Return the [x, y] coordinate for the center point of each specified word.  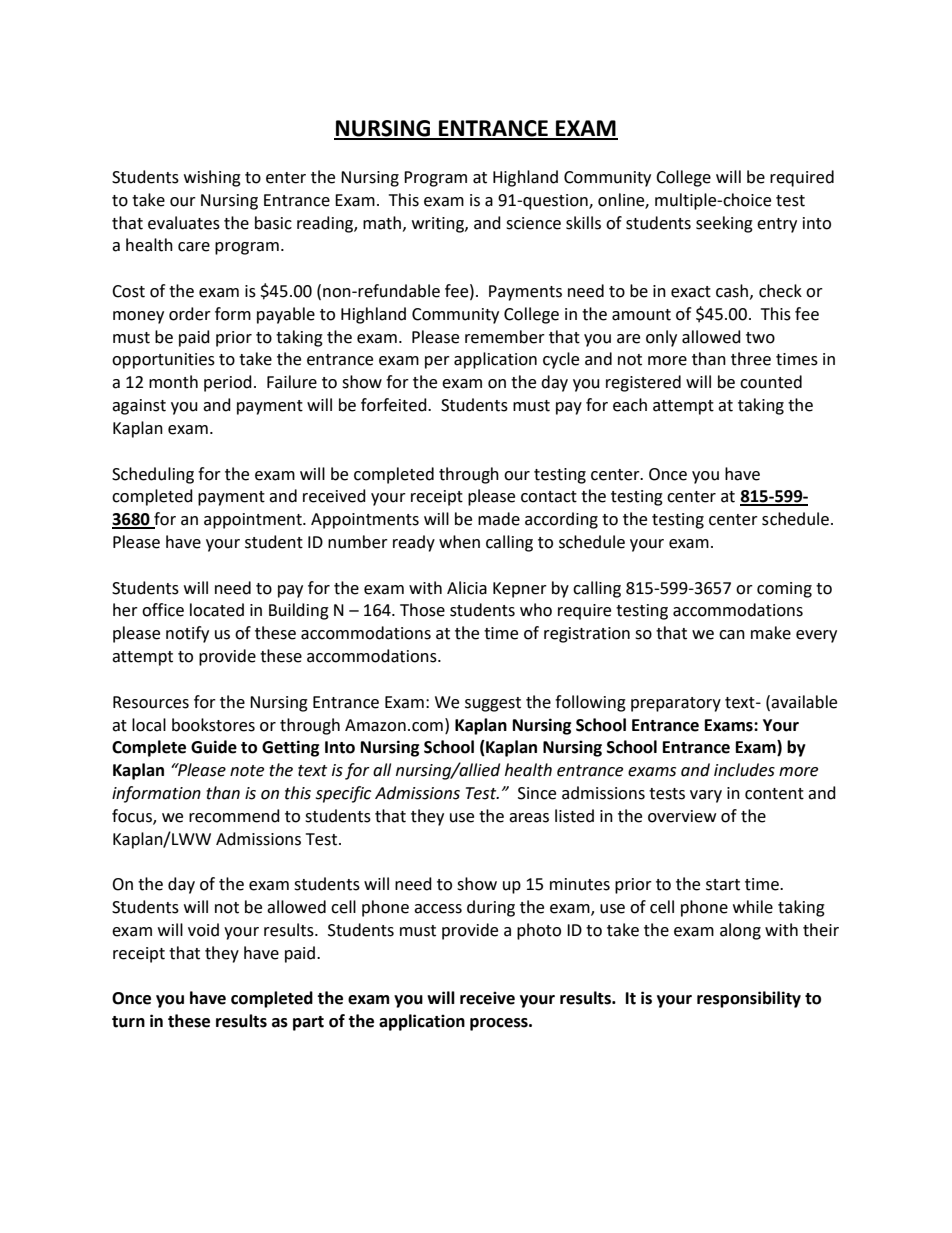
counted [771, 382]
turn [128, 1022]
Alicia [467, 588]
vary [706, 796]
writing [439, 225]
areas [529, 818]
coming [784, 590]
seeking [724, 224]
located [217, 610]
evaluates [184, 223]
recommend [234, 816]
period [228, 383]
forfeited [395, 405]
